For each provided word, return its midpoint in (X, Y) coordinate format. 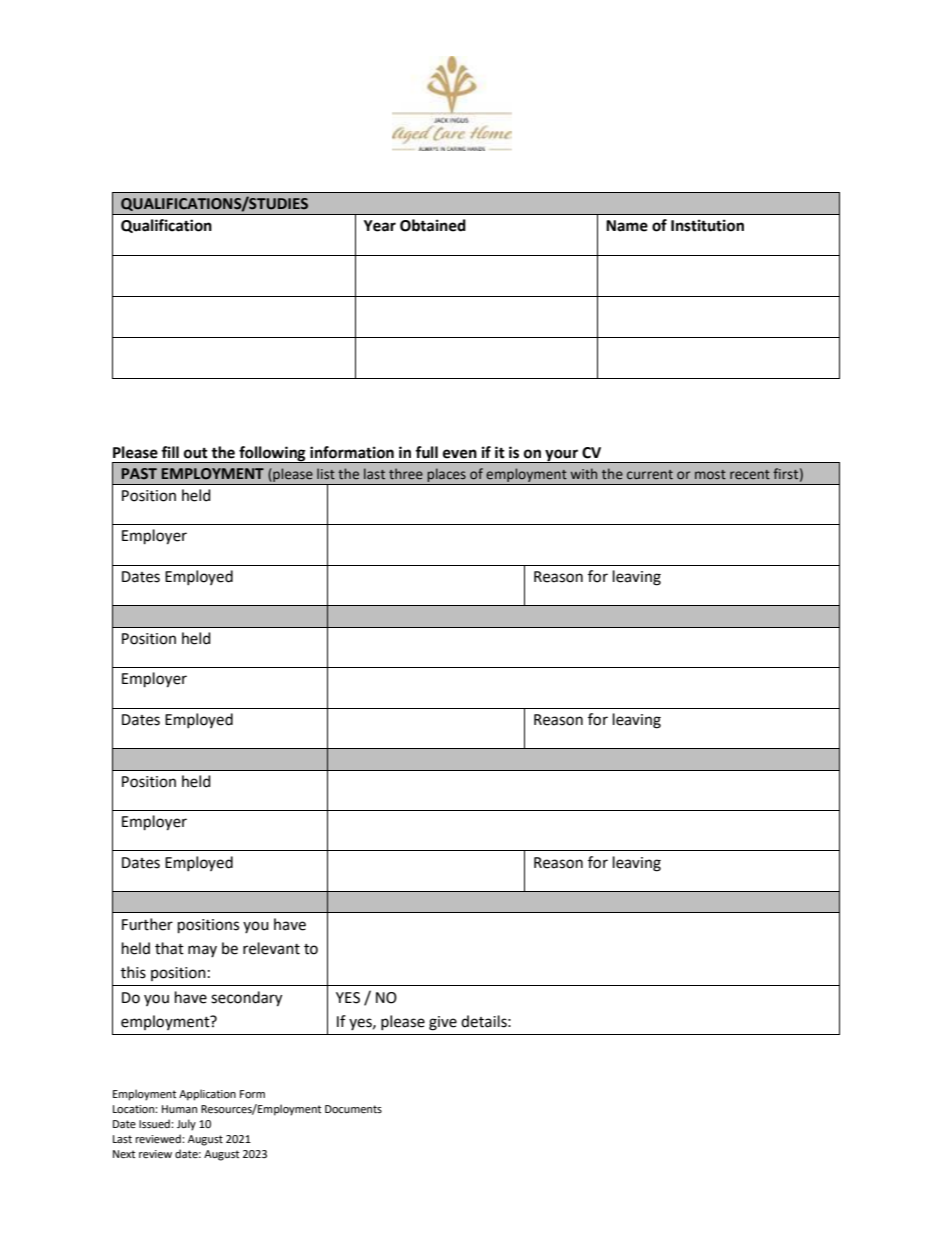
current (650, 474)
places (446, 476)
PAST (139, 473)
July (186, 1125)
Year (380, 226)
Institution (707, 225)
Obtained (433, 225)
